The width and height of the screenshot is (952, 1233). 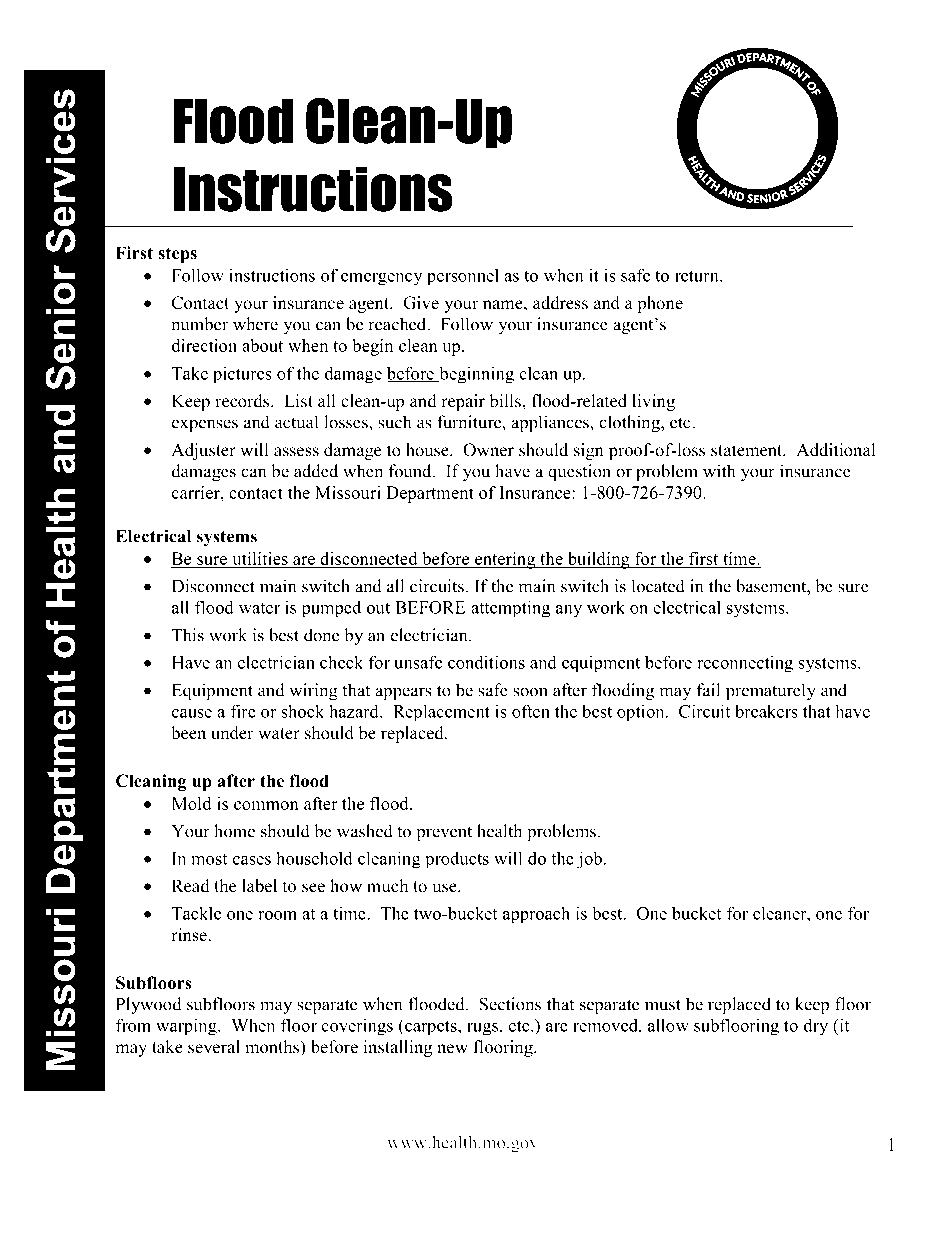 I want to click on conditions, so click(x=486, y=662).
